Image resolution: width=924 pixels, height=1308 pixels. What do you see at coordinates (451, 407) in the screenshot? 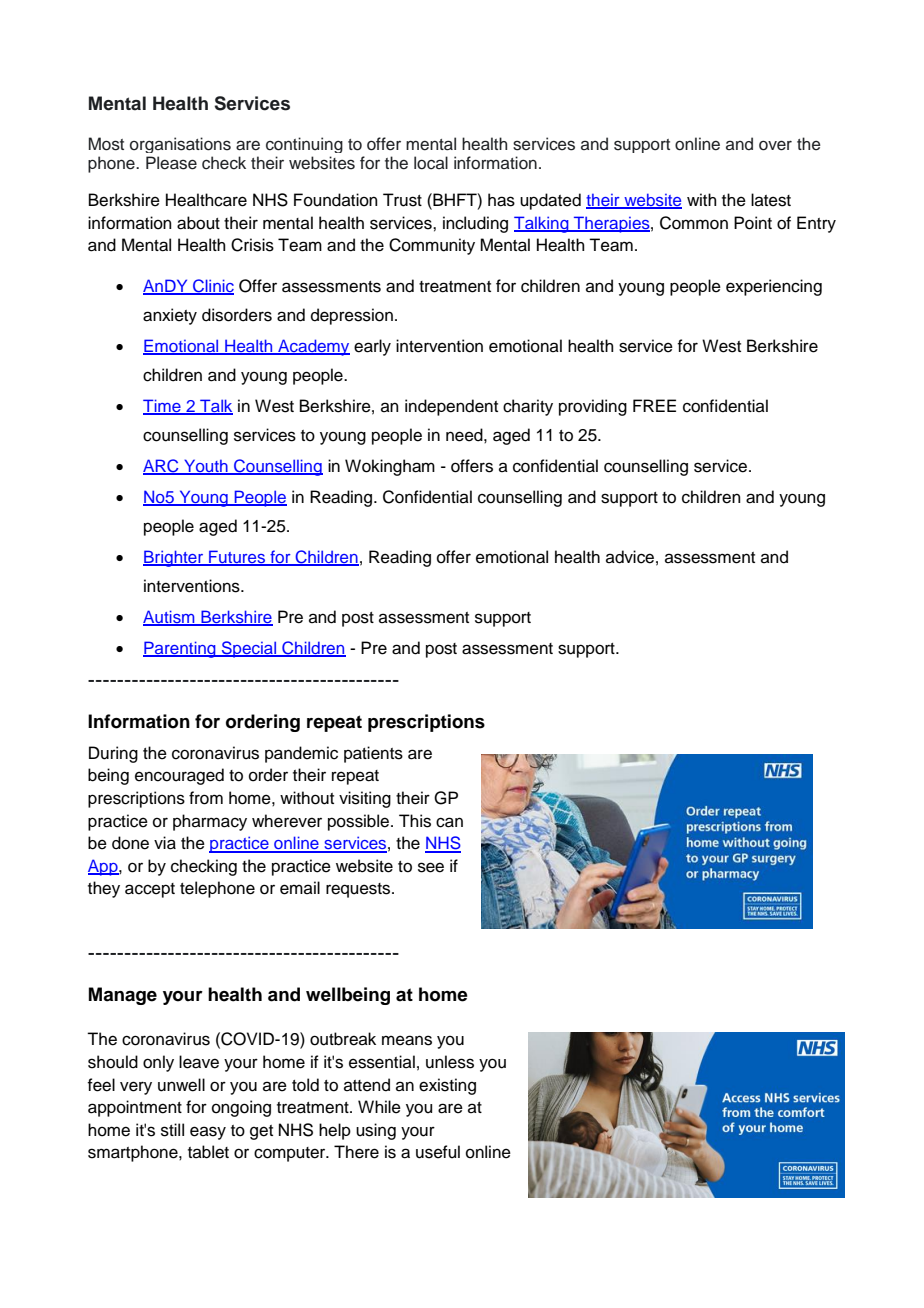
I see `independent` at bounding box center [451, 407].
